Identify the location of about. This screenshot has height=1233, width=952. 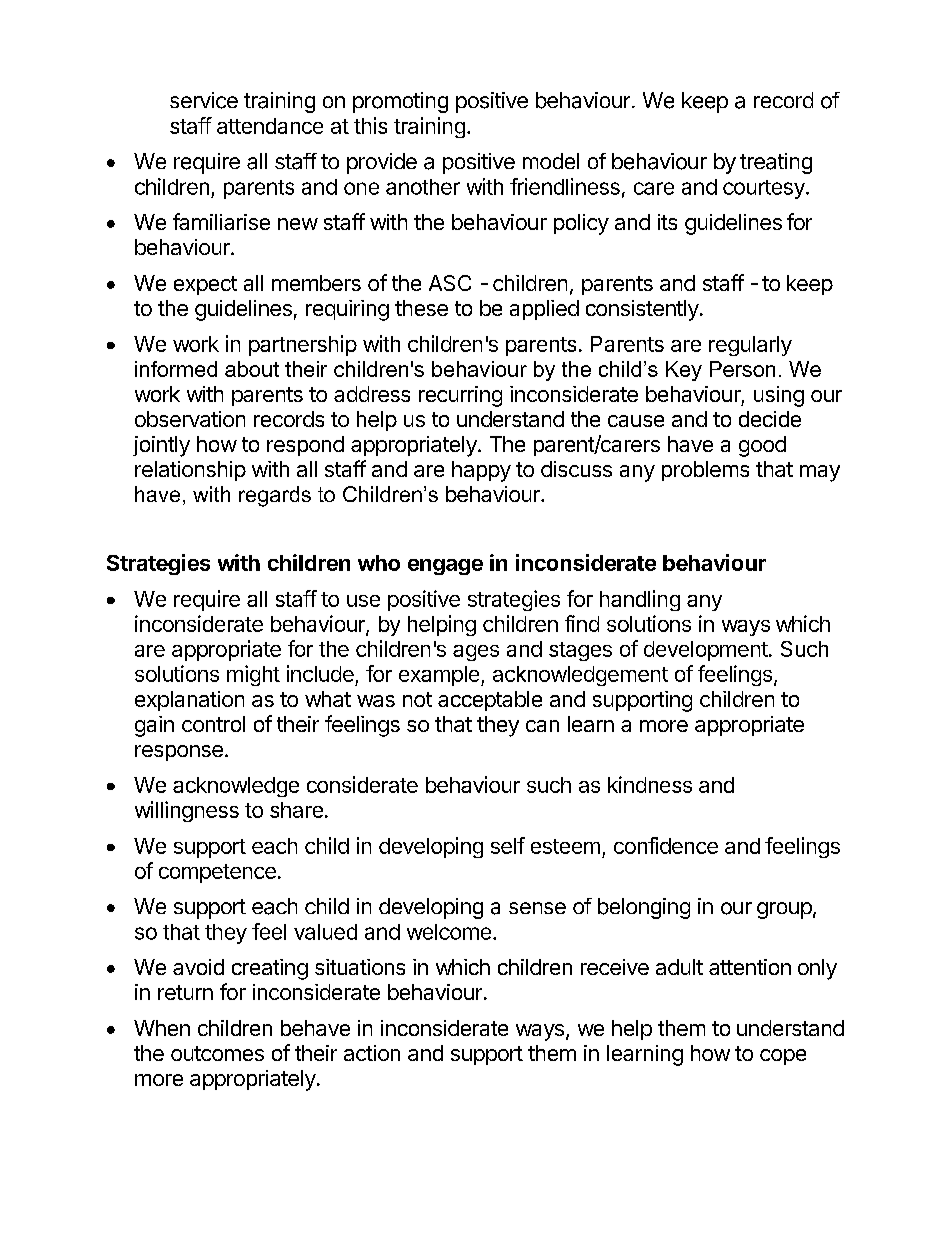
(252, 369).
